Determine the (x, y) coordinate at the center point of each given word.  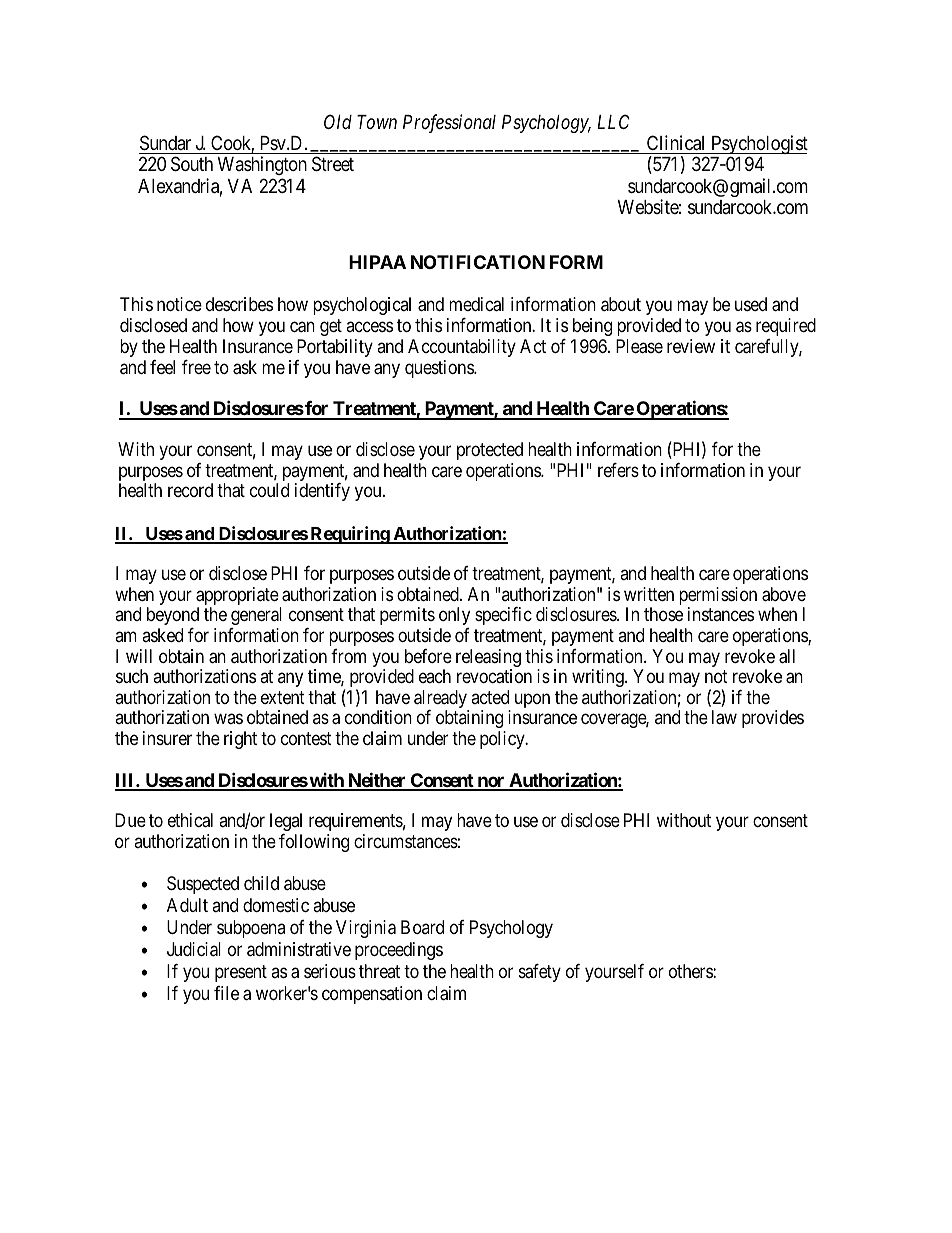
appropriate (237, 597)
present (241, 973)
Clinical (675, 143)
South (192, 164)
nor (491, 783)
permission (718, 597)
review (691, 346)
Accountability (462, 348)
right (240, 740)
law (724, 717)
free (196, 367)
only (454, 616)
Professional (449, 123)
